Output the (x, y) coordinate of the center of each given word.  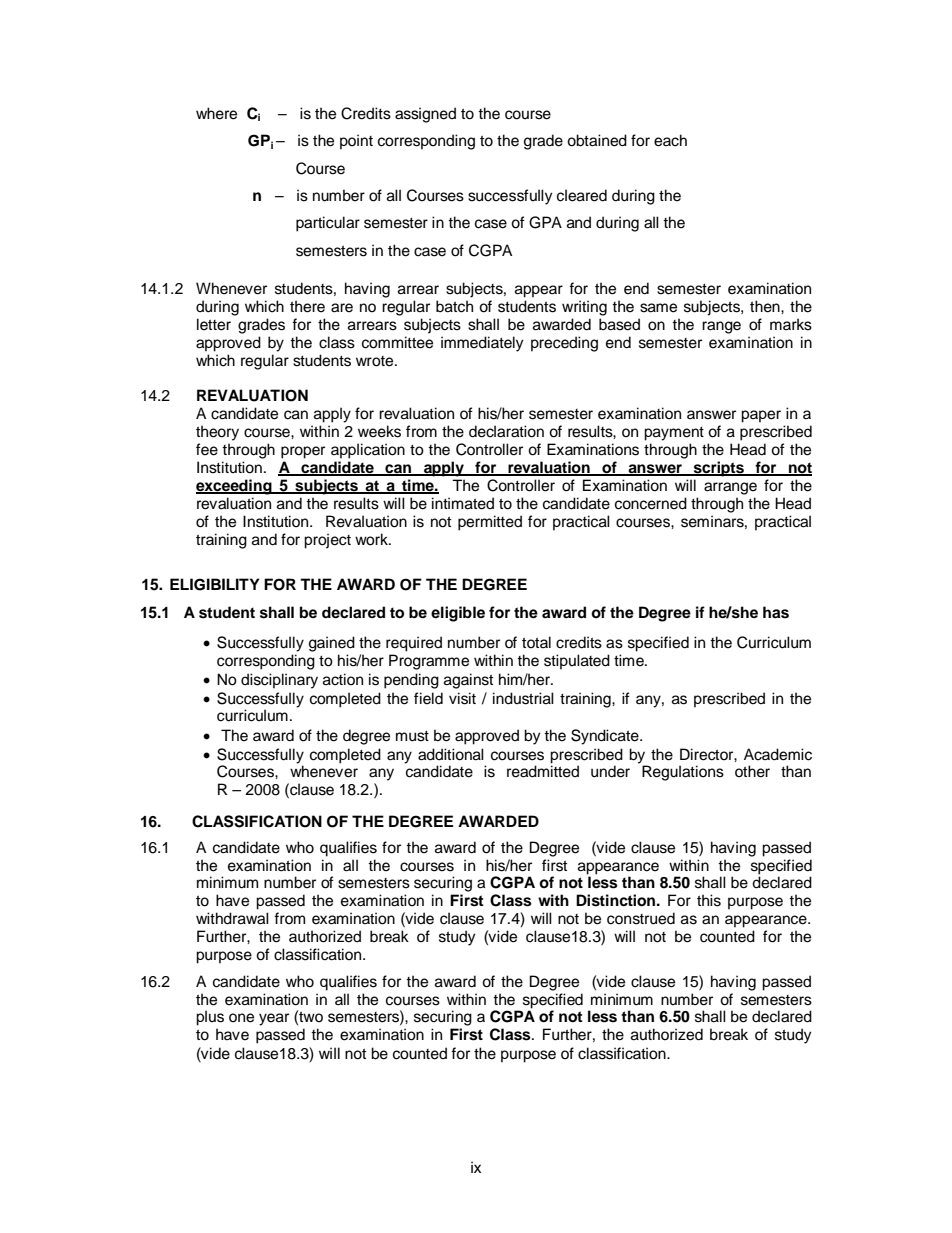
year (274, 1019)
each (670, 140)
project (327, 541)
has (776, 612)
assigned (425, 115)
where (216, 113)
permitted (490, 523)
